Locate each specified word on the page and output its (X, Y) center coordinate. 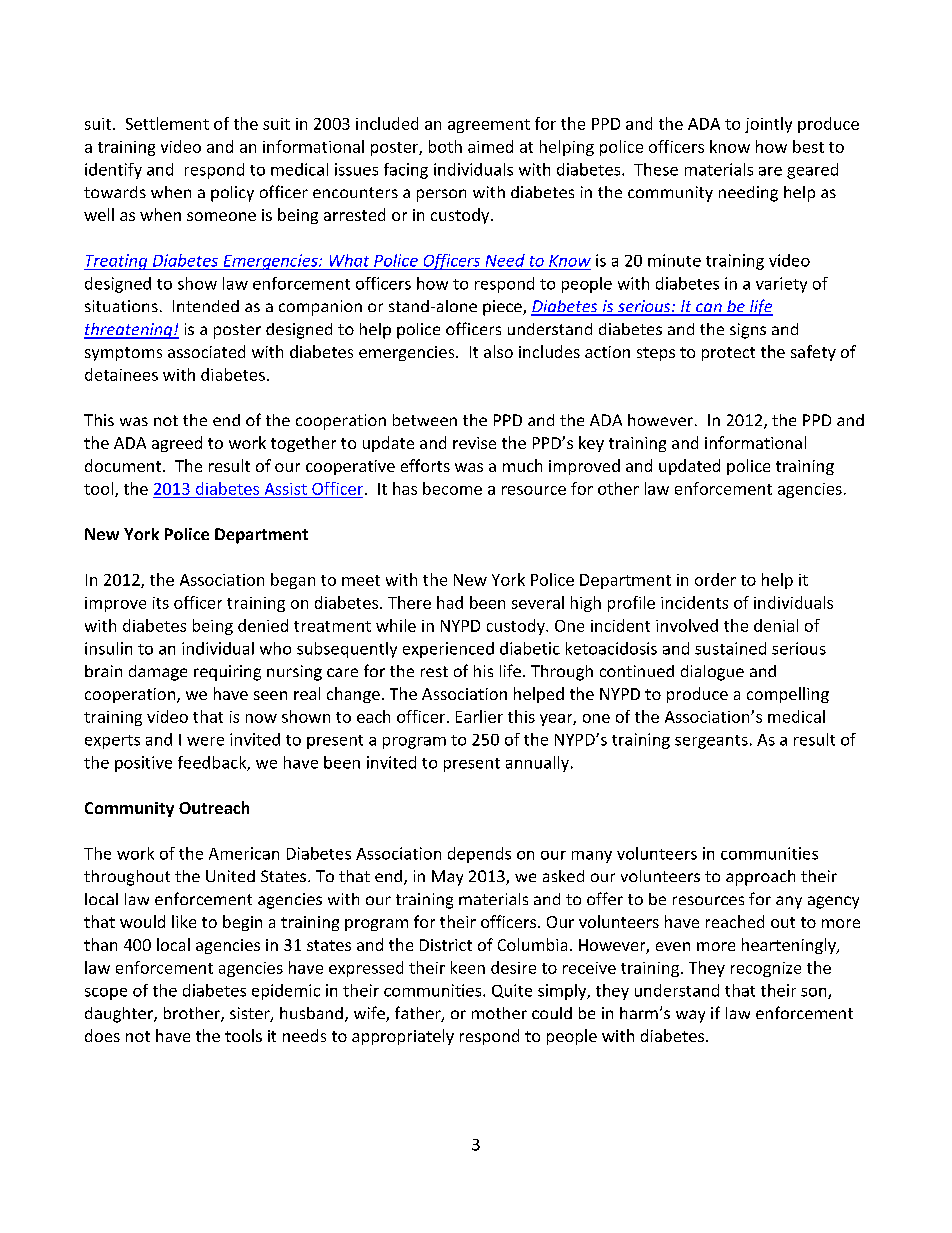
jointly (768, 125)
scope (106, 994)
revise (474, 443)
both (445, 146)
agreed (177, 444)
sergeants (711, 742)
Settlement (167, 123)
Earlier (479, 716)
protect (728, 354)
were (205, 741)
